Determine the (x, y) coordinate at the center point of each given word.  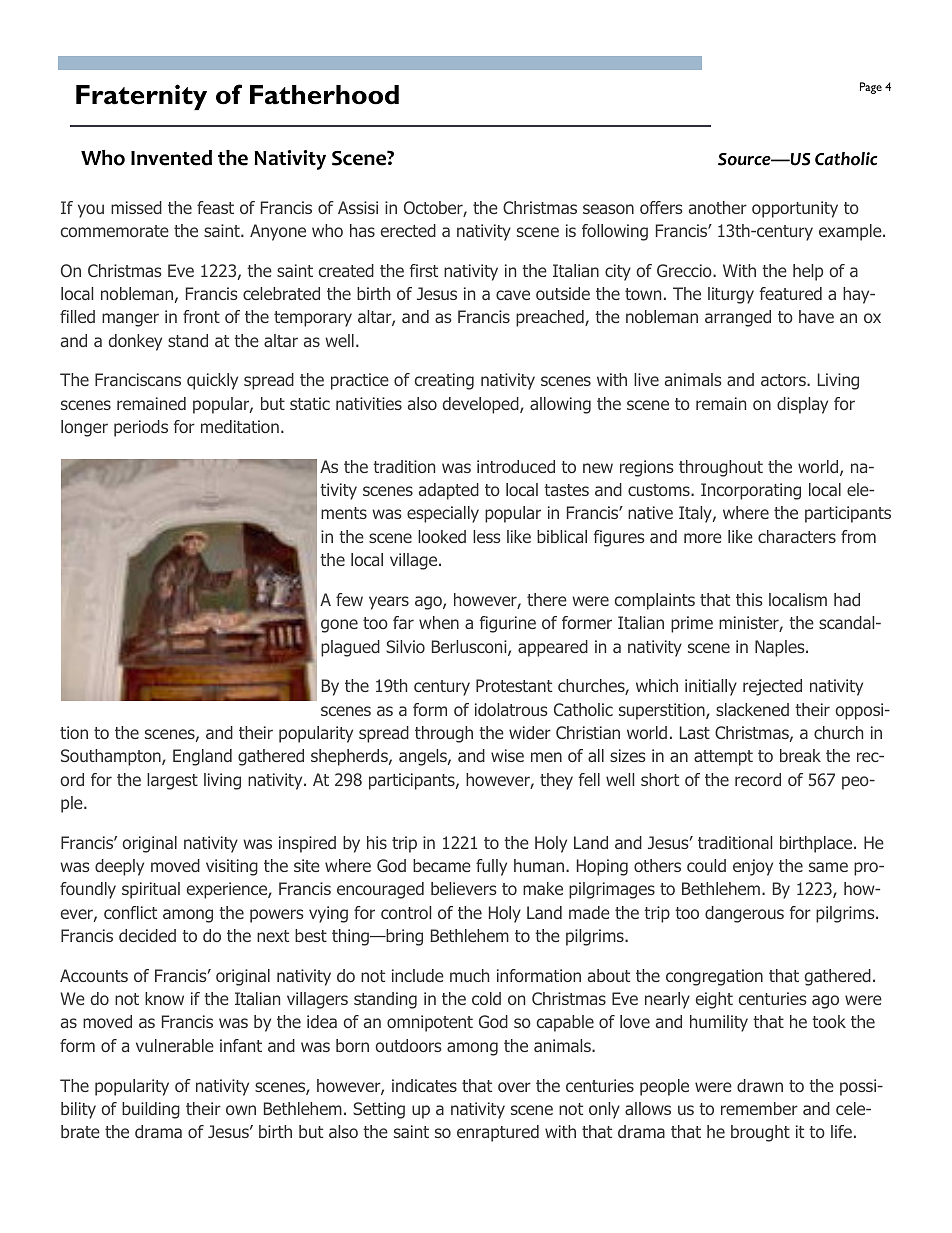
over (514, 1087)
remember (759, 1108)
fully (491, 867)
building (151, 1110)
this (749, 599)
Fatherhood (324, 95)
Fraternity (141, 97)
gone (339, 626)
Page (871, 88)
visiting (232, 867)
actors (784, 380)
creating (444, 381)
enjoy (753, 867)
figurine (508, 624)
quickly (212, 381)
